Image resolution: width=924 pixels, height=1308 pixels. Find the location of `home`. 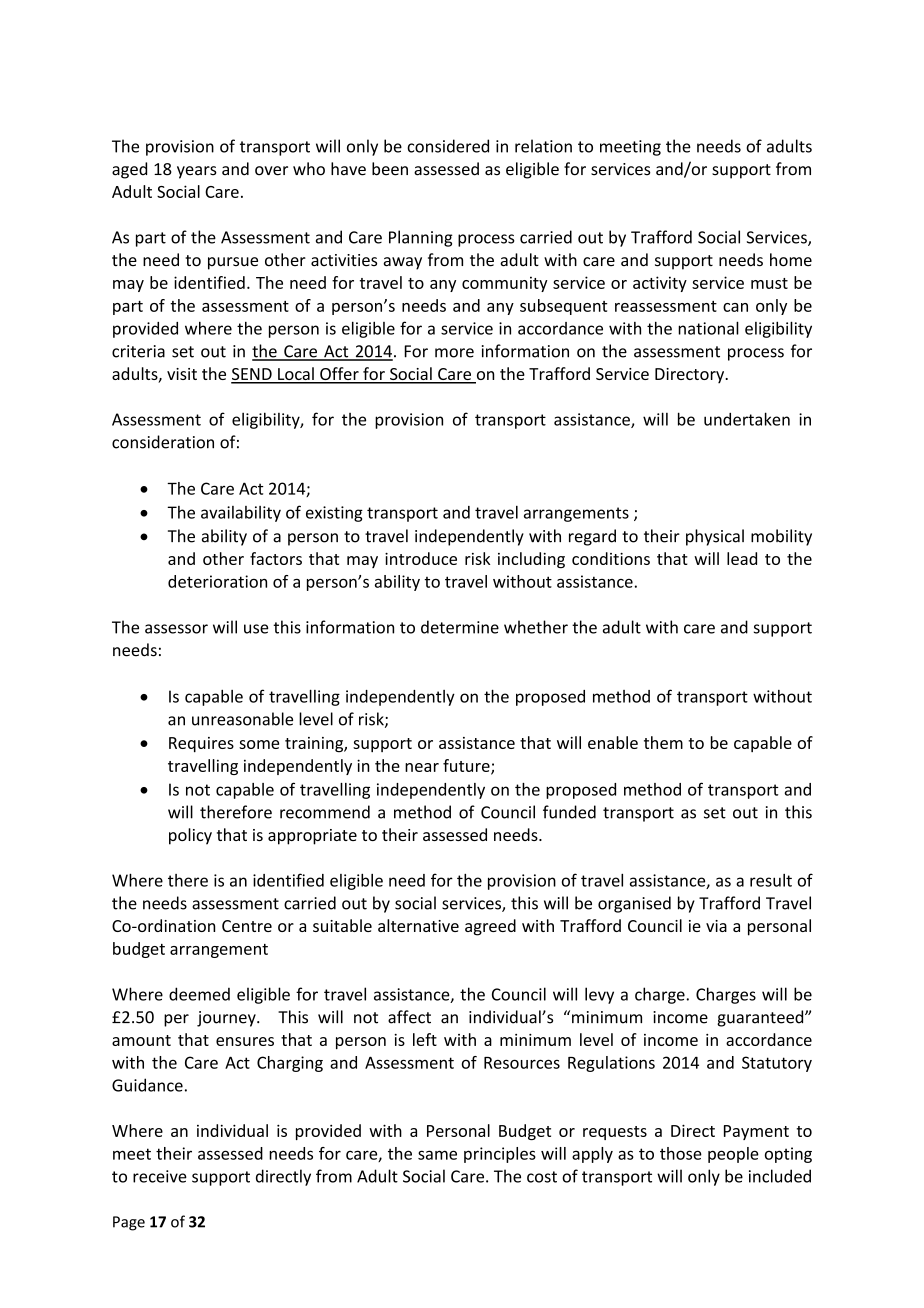

home is located at coordinates (791, 260).
